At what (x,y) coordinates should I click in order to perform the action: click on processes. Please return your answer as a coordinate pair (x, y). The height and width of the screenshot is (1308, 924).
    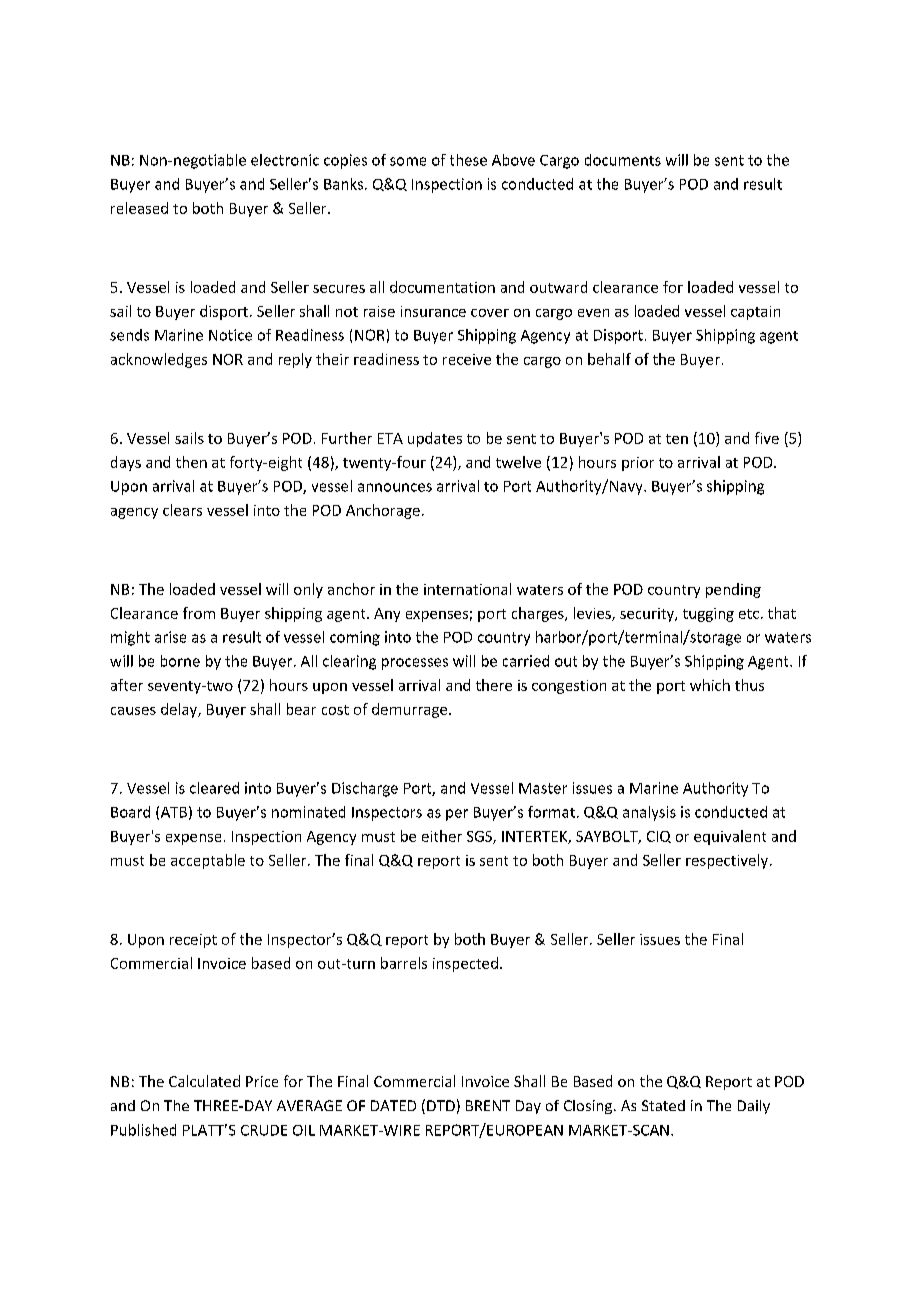
    Looking at the image, I should click on (415, 664).
